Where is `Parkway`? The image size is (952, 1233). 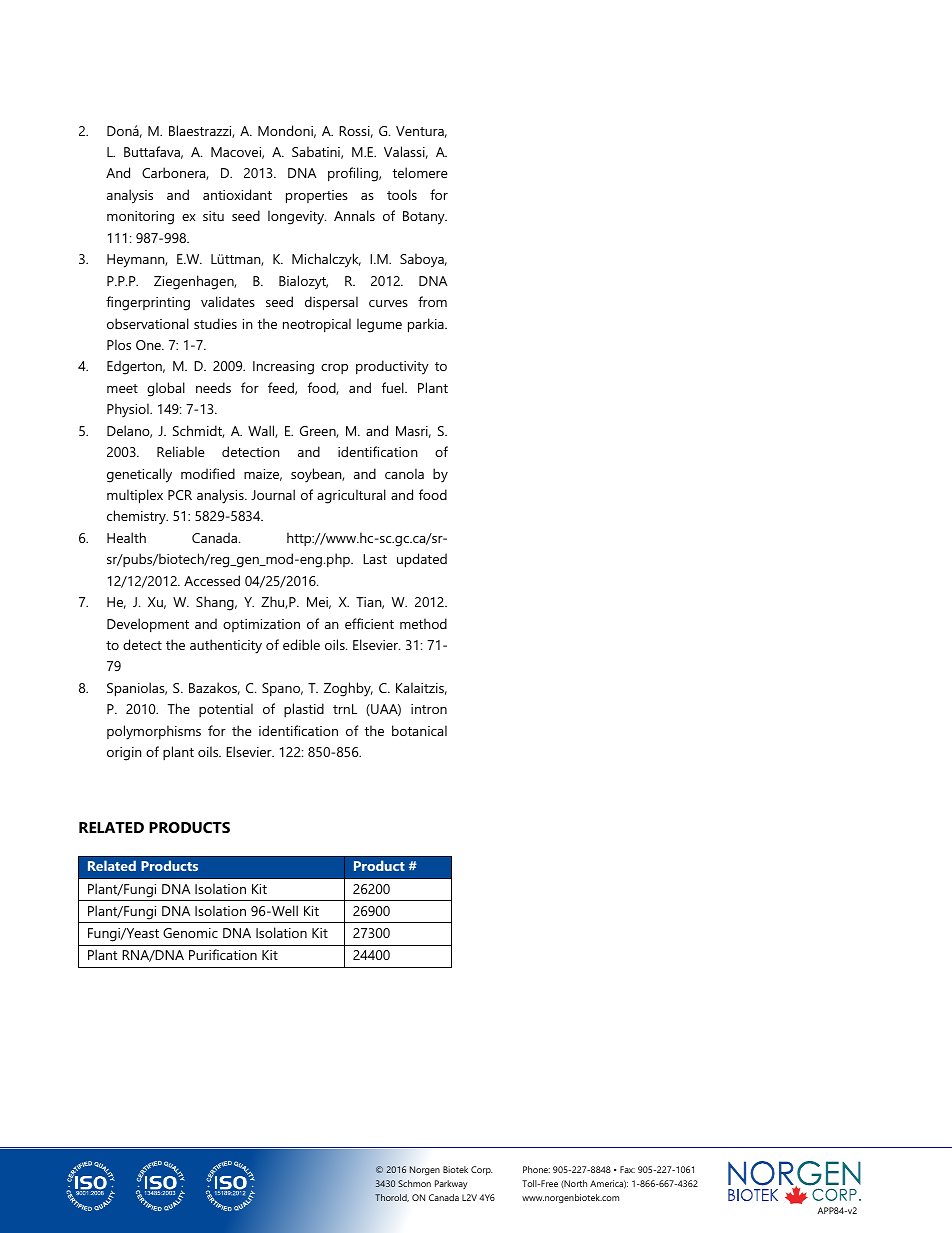 Parkway is located at coordinates (451, 1184).
